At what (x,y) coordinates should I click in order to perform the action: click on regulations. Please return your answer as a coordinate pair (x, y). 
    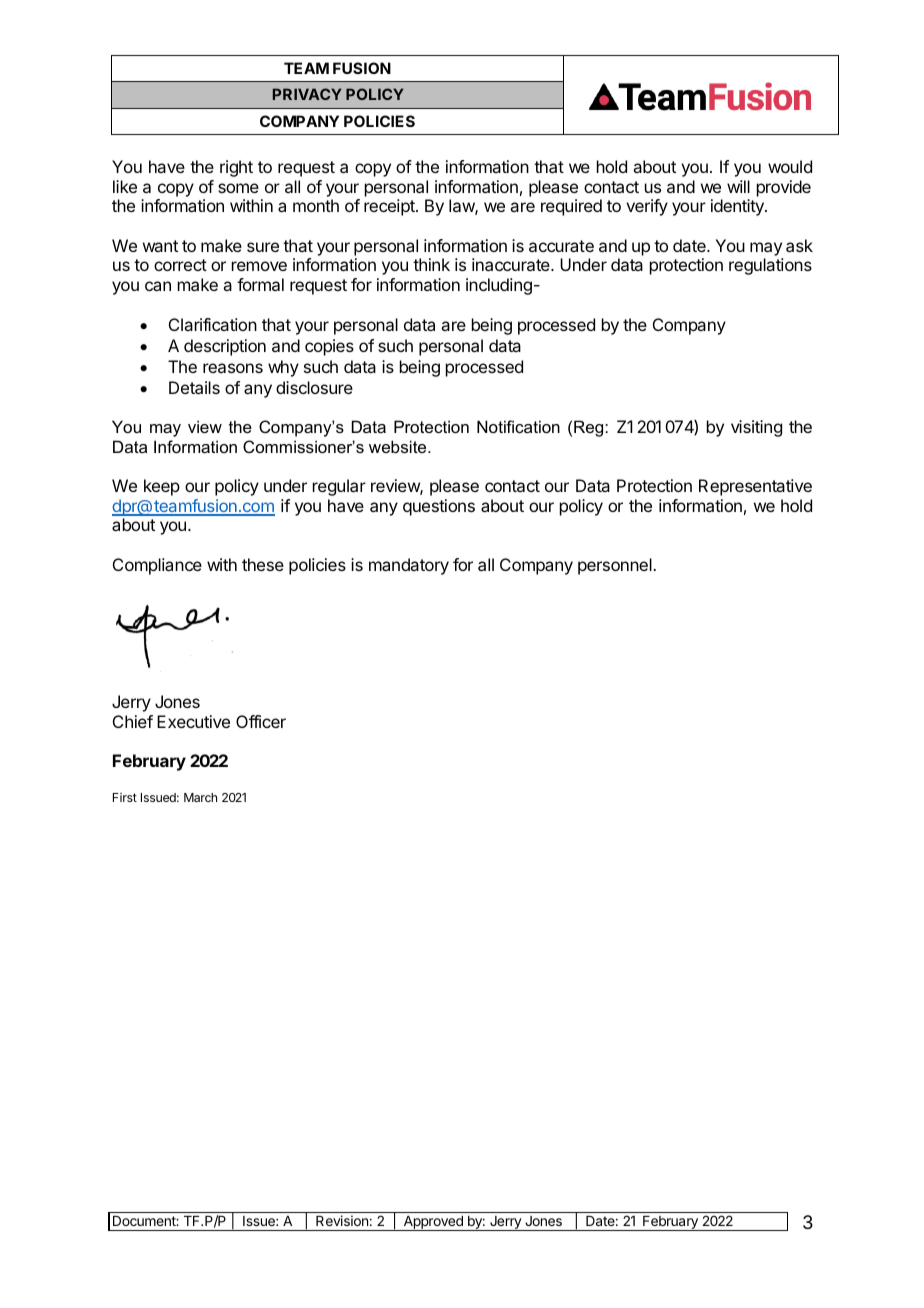
    Looking at the image, I should click on (770, 266).
